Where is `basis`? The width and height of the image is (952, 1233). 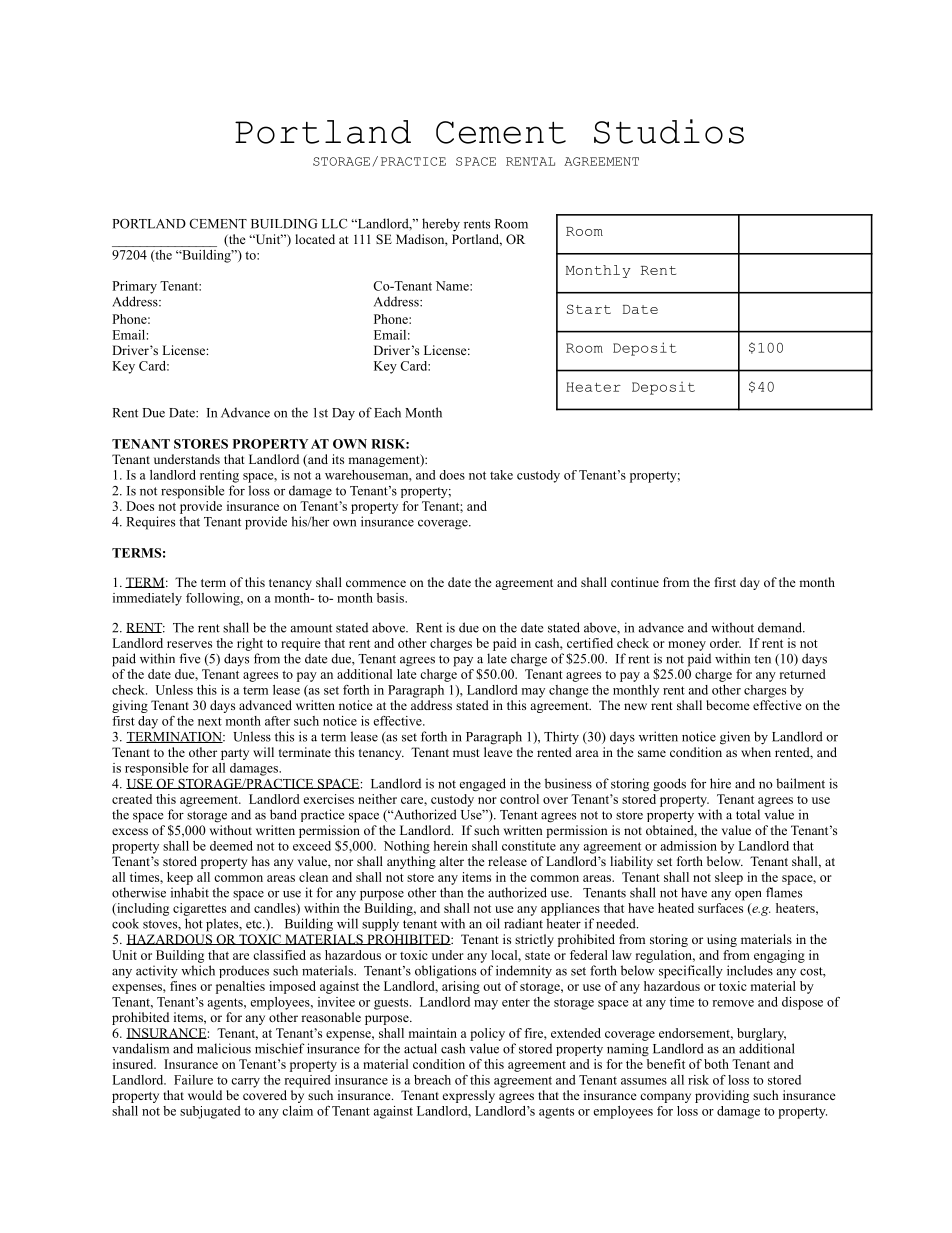
basis is located at coordinates (391, 598).
